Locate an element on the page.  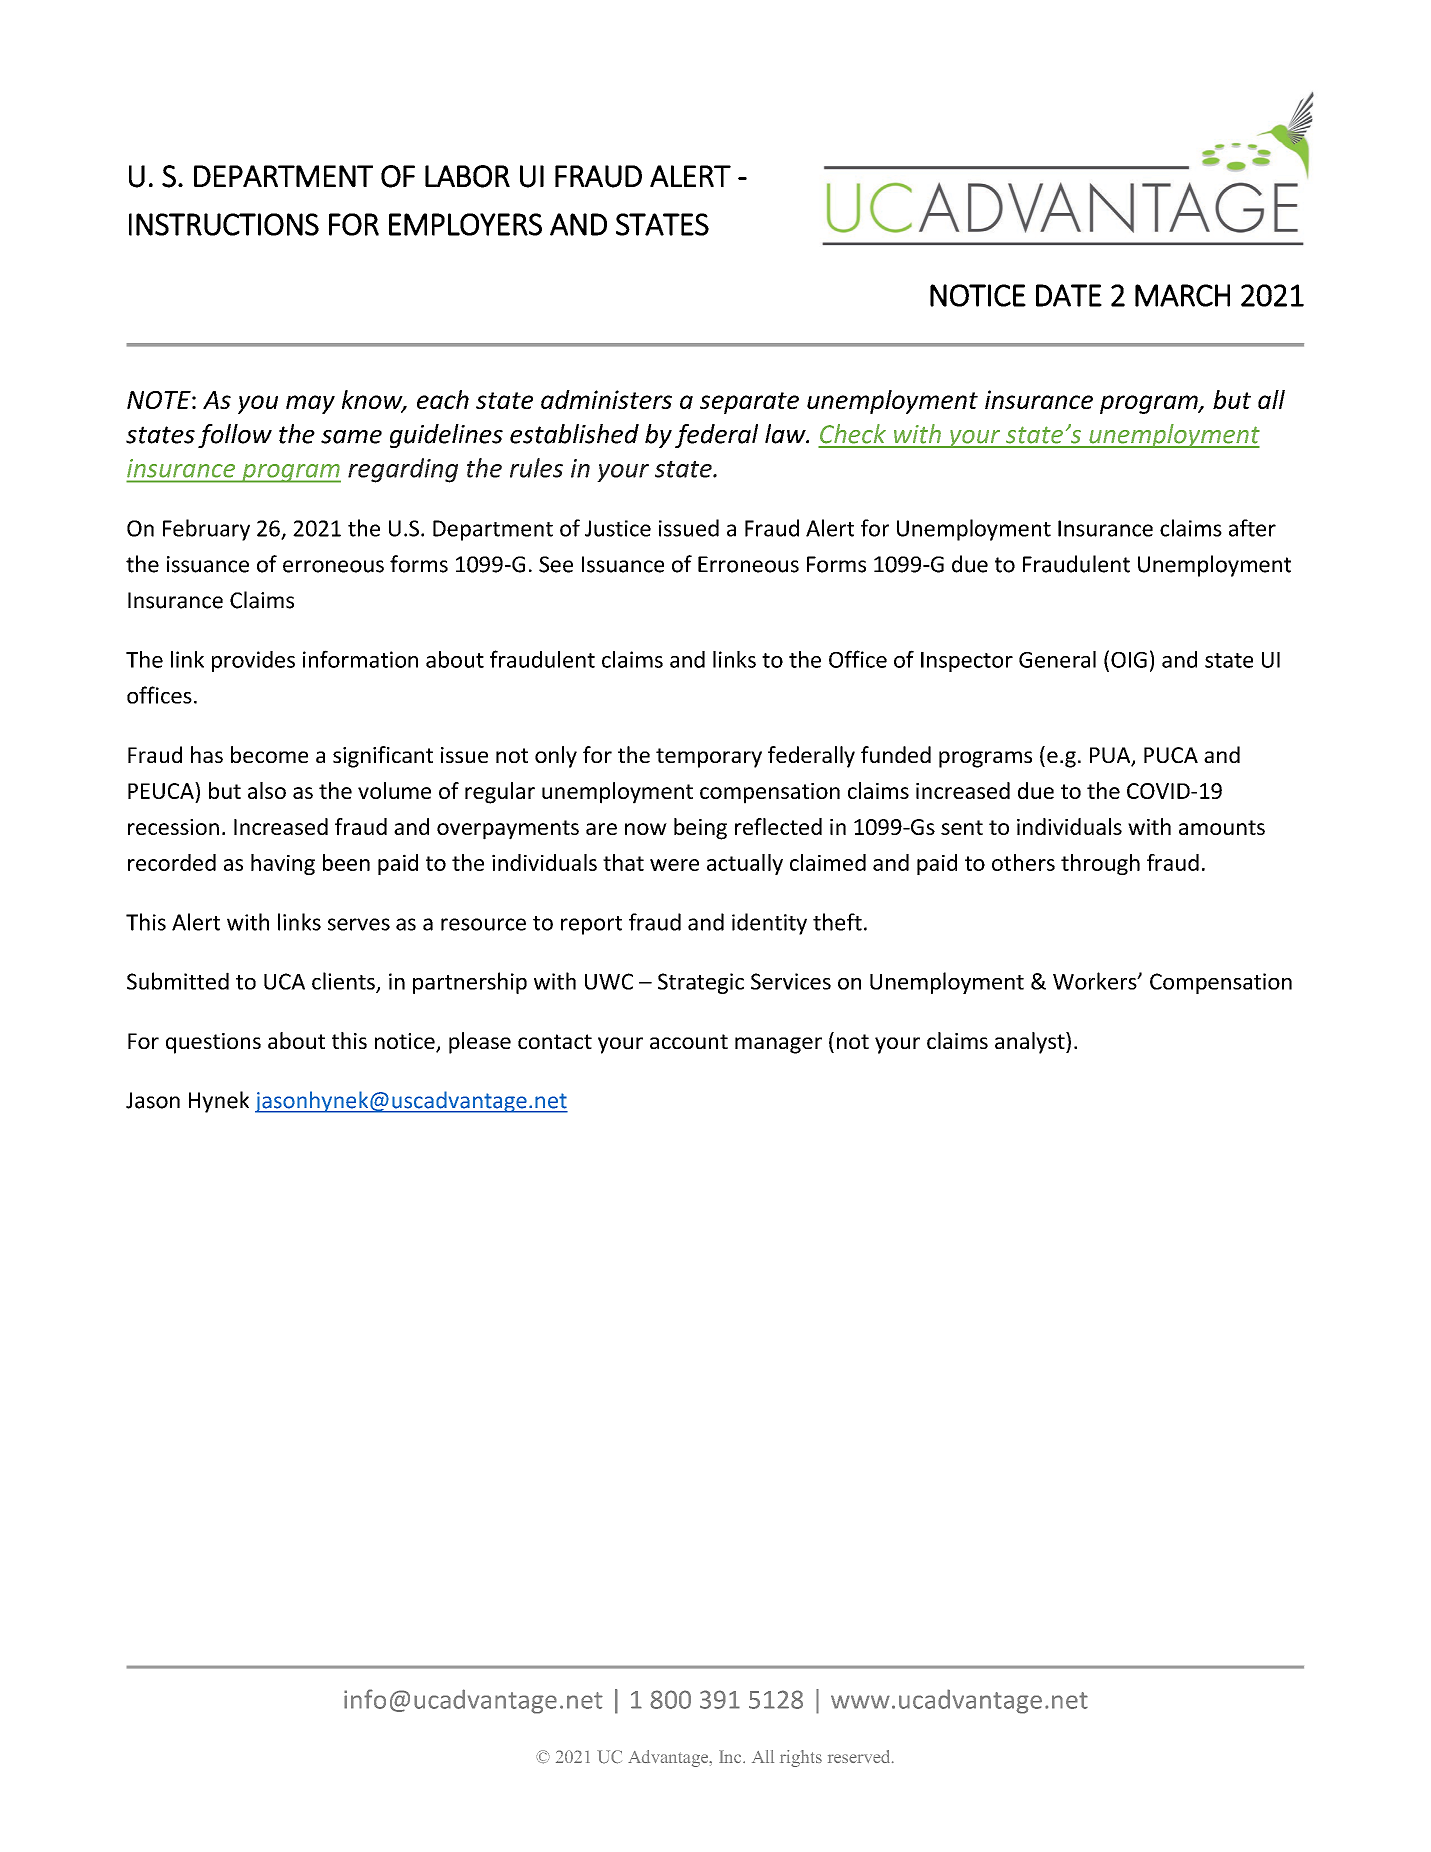
analyst is located at coordinates (1031, 1043).
